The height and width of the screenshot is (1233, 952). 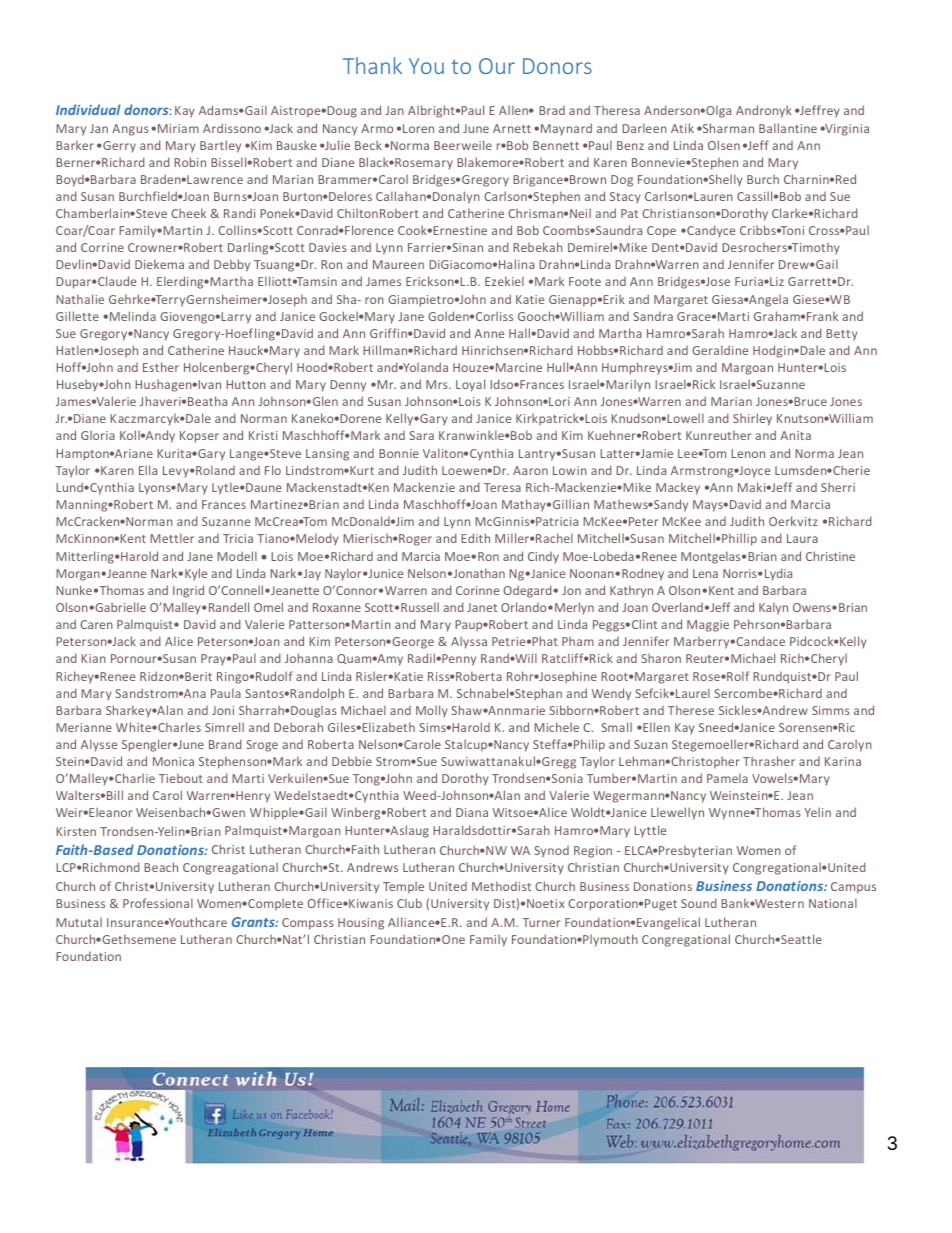 What do you see at coordinates (470, 385) in the screenshot?
I see `Loyal` at bounding box center [470, 385].
